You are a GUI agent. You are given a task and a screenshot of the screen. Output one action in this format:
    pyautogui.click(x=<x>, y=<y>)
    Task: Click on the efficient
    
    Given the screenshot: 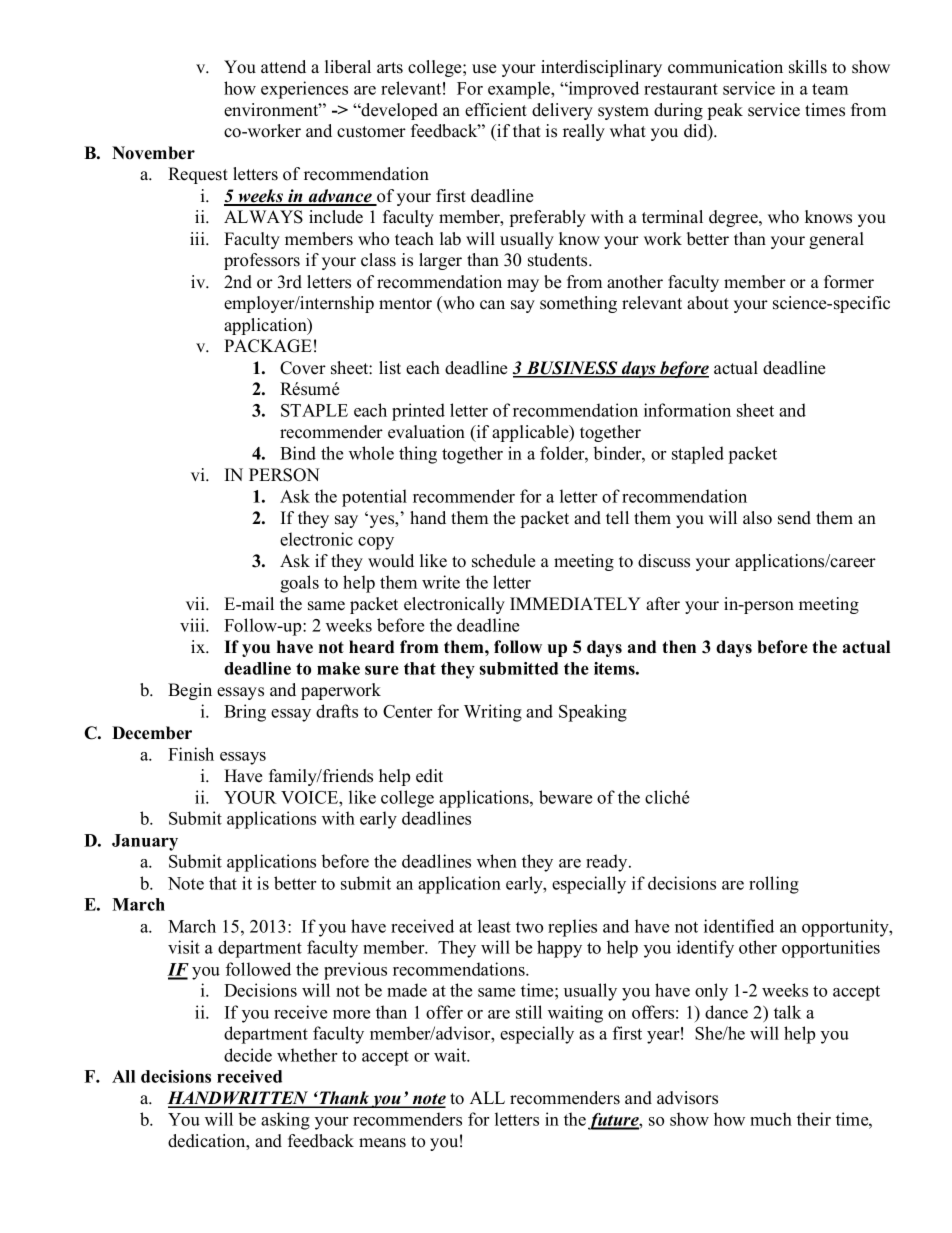 What is the action you would take?
    pyautogui.click(x=496, y=110)
